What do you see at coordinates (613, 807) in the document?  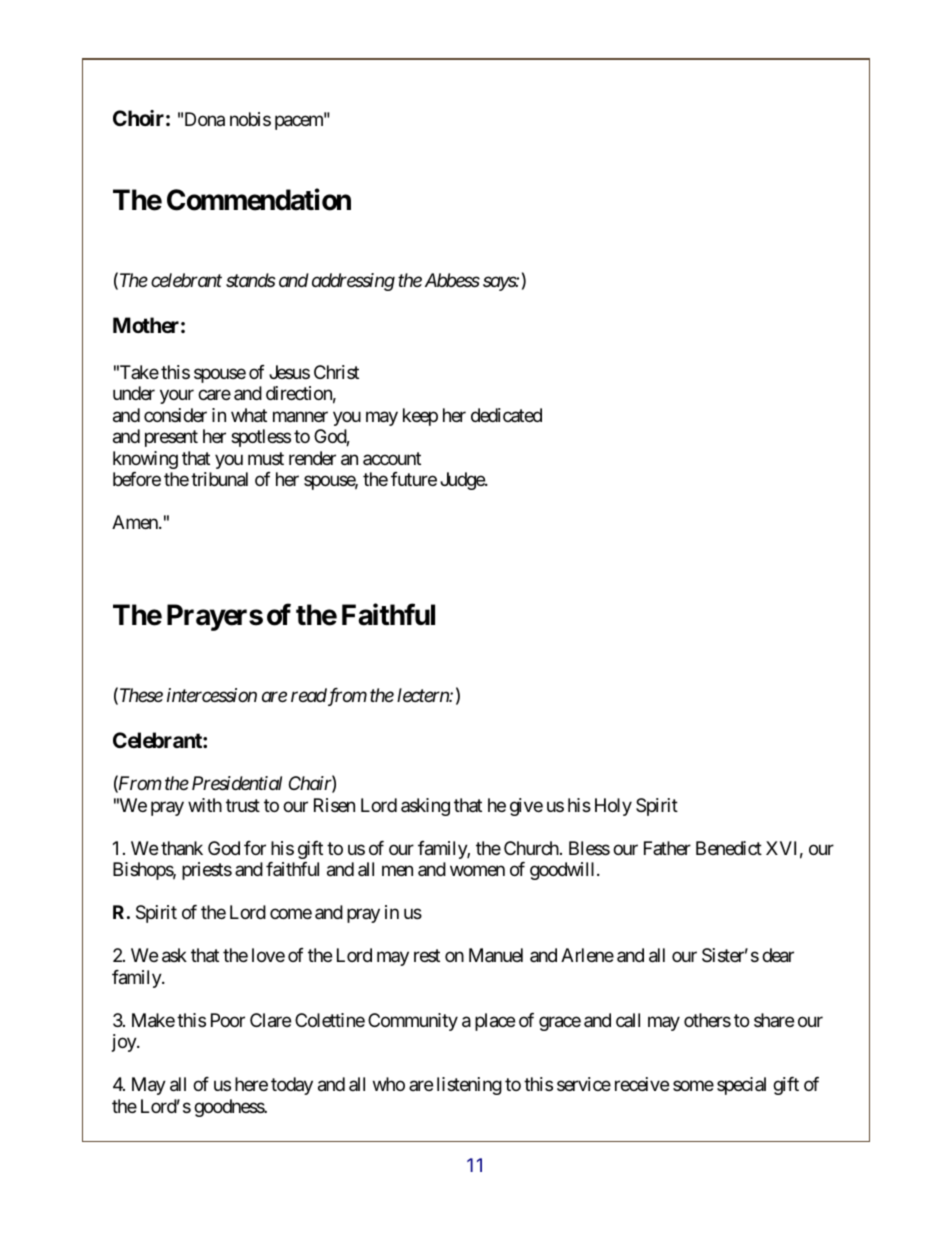 I see `Holy` at bounding box center [613, 807].
